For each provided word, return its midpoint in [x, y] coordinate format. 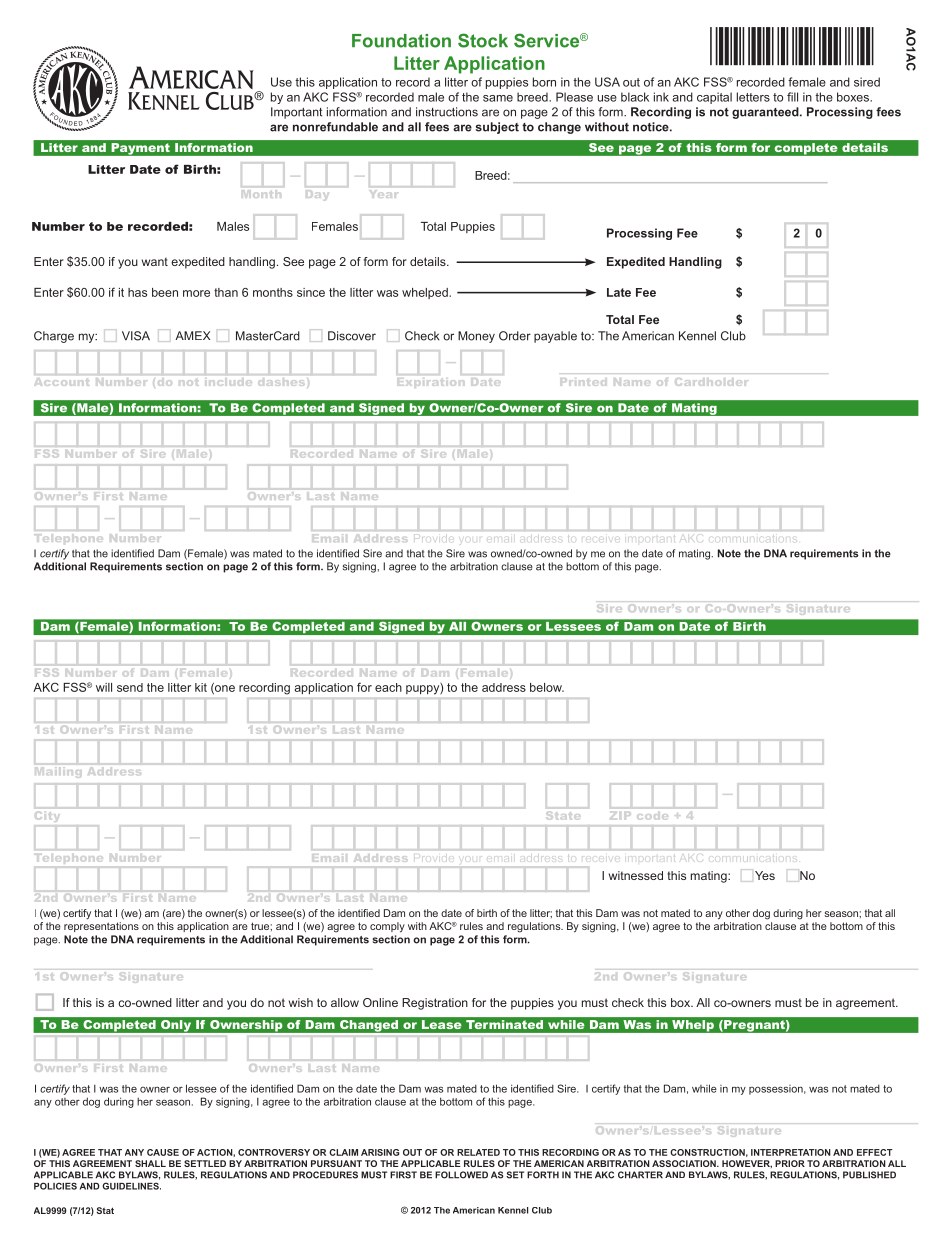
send [130, 687]
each [388, 687]
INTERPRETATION [791, 1152]
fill [792, 97]
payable [555, 337]
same [498, 98]
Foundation [401, 41]
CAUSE [163, 1152]
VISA [136, 336]
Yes [765, 875]
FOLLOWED [461, 1175]
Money [476, 337]
